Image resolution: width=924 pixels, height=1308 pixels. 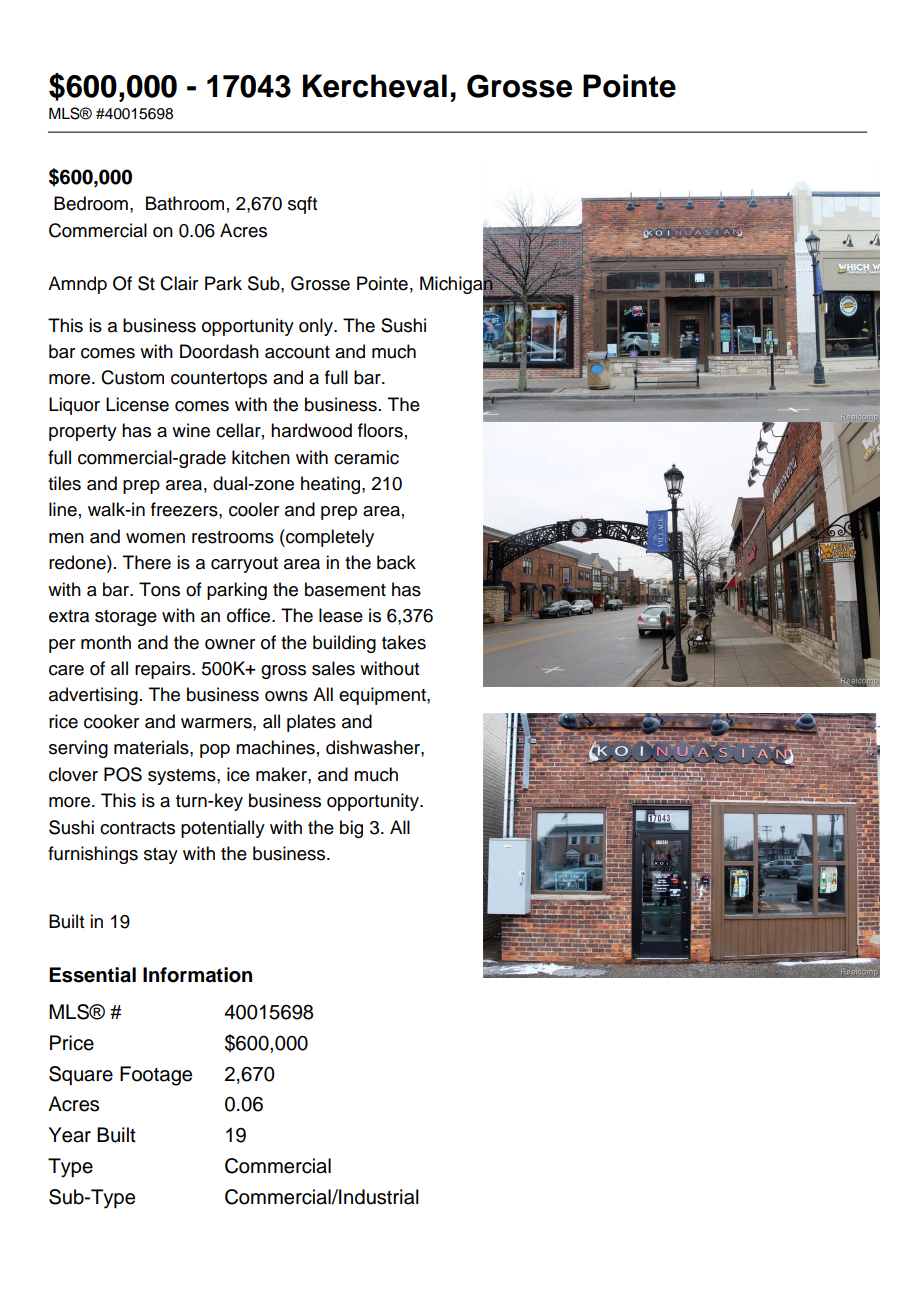 What do you see at coordinates (351, 829) in the image?
I see `big` at bounding box center [351, 829].
